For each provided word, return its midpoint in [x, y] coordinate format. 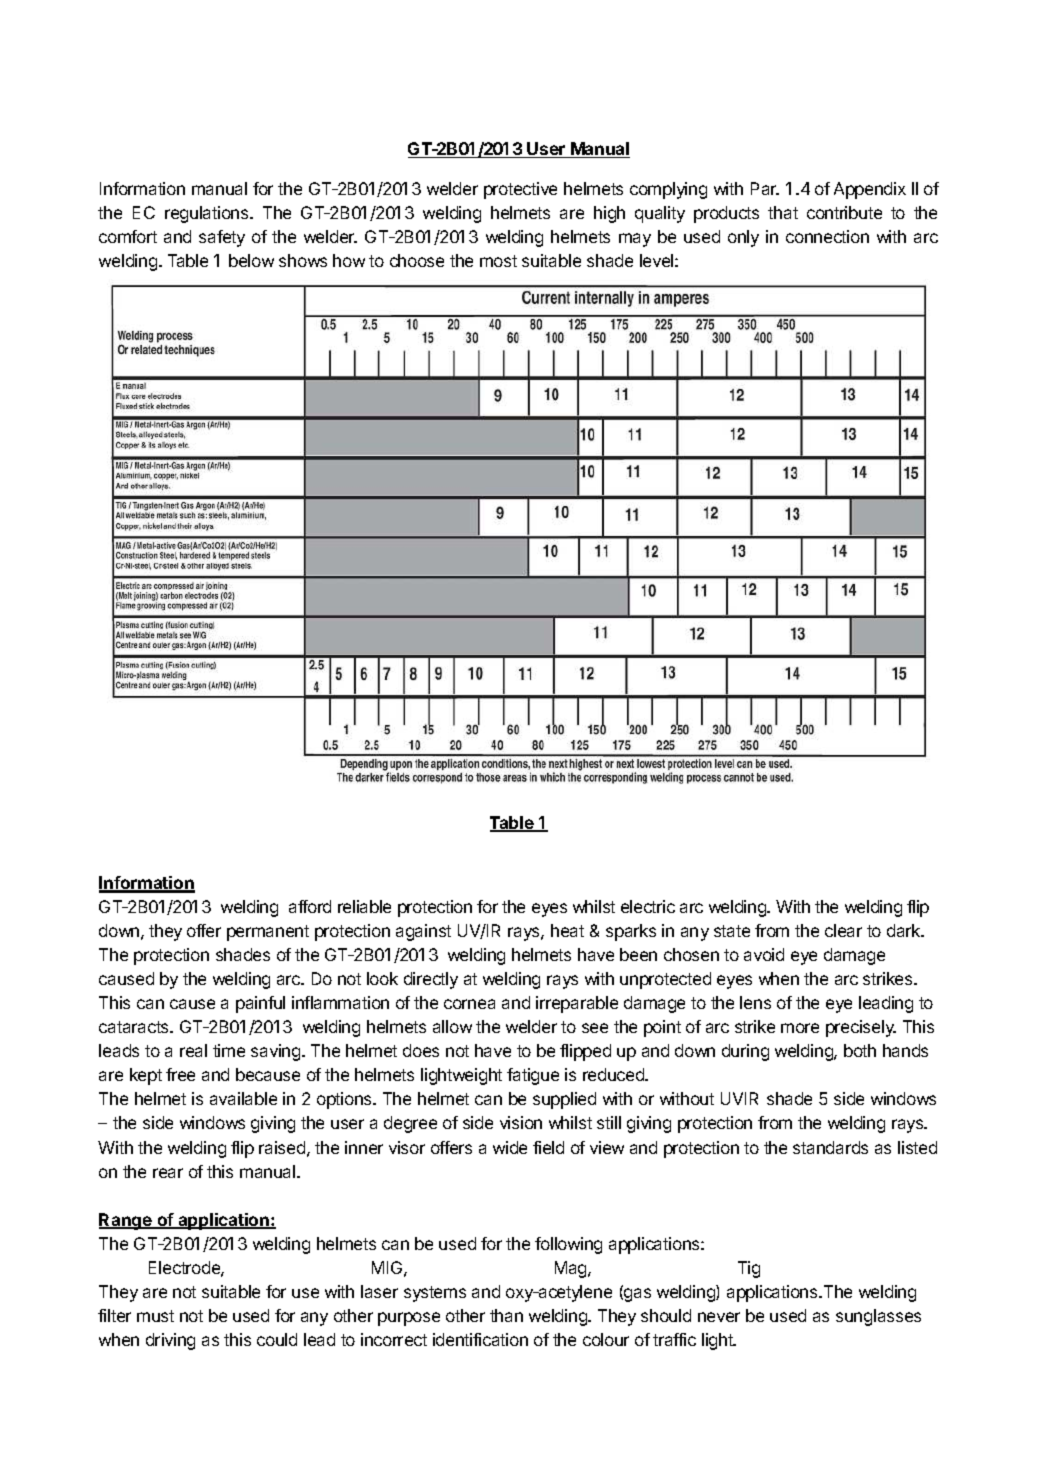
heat [567, 930]
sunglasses [878, 1317]
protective [520, 190]
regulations [208, 214]
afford [310, 906]
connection [827, 236]
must [155, 1316]
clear [843, 930]
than [506, 1315]
